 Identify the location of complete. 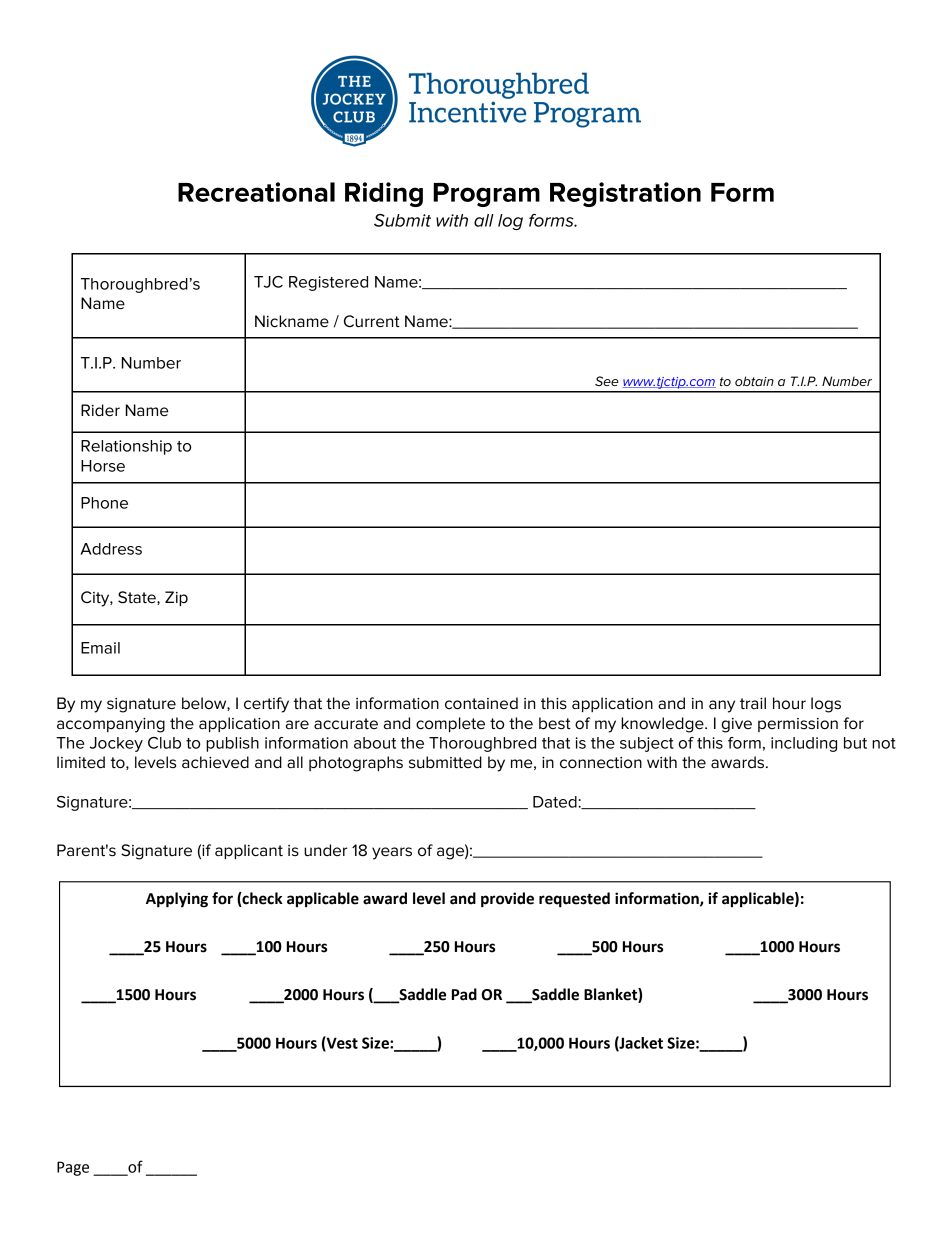
(450, 724).
